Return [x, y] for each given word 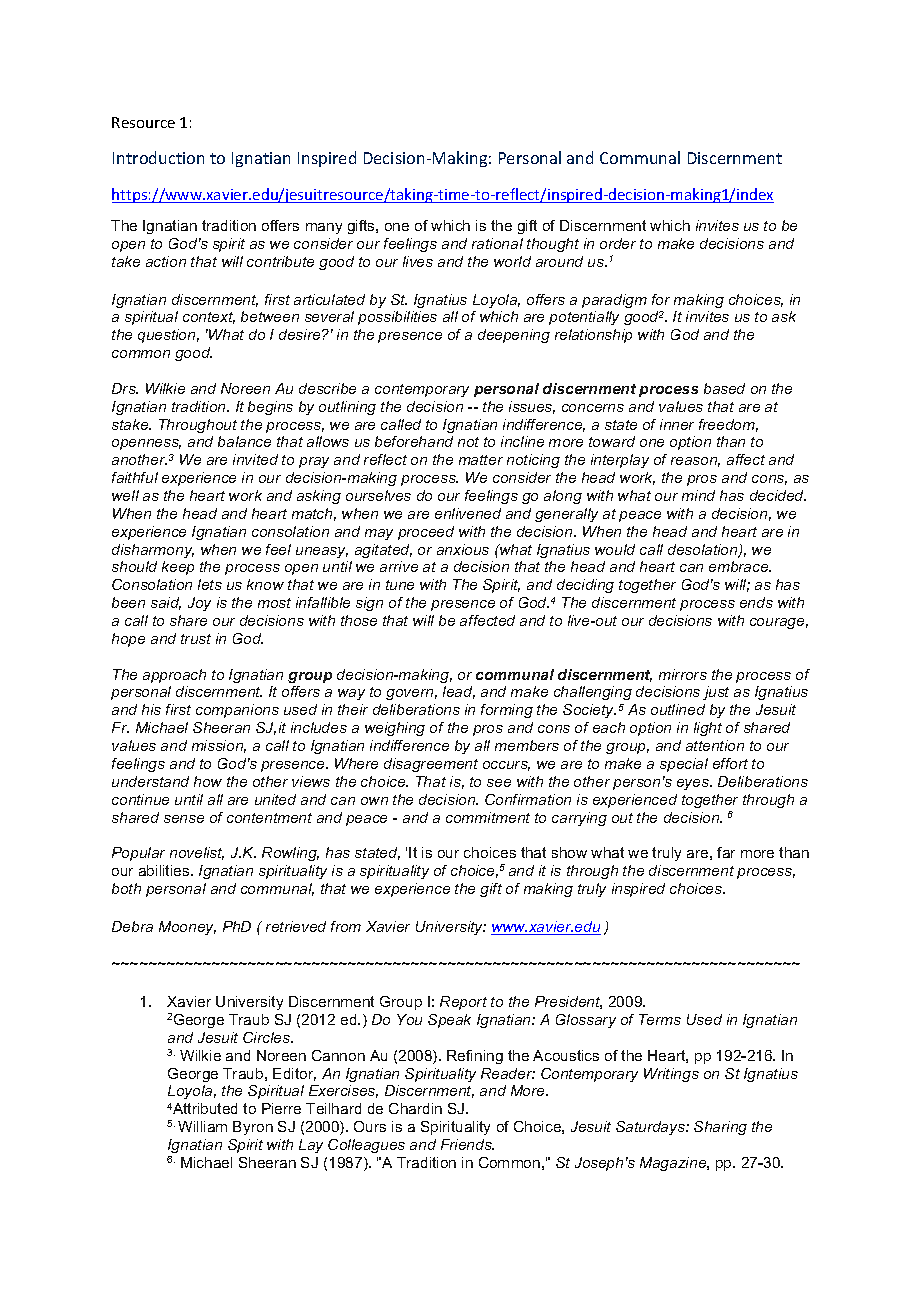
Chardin [415, 1108]
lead [459, 692]
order [618, 243]
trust [196, 639]
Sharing [720, 1128]
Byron [253, 1128]
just [716, 693]
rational [497, 243]
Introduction [158, 157]
